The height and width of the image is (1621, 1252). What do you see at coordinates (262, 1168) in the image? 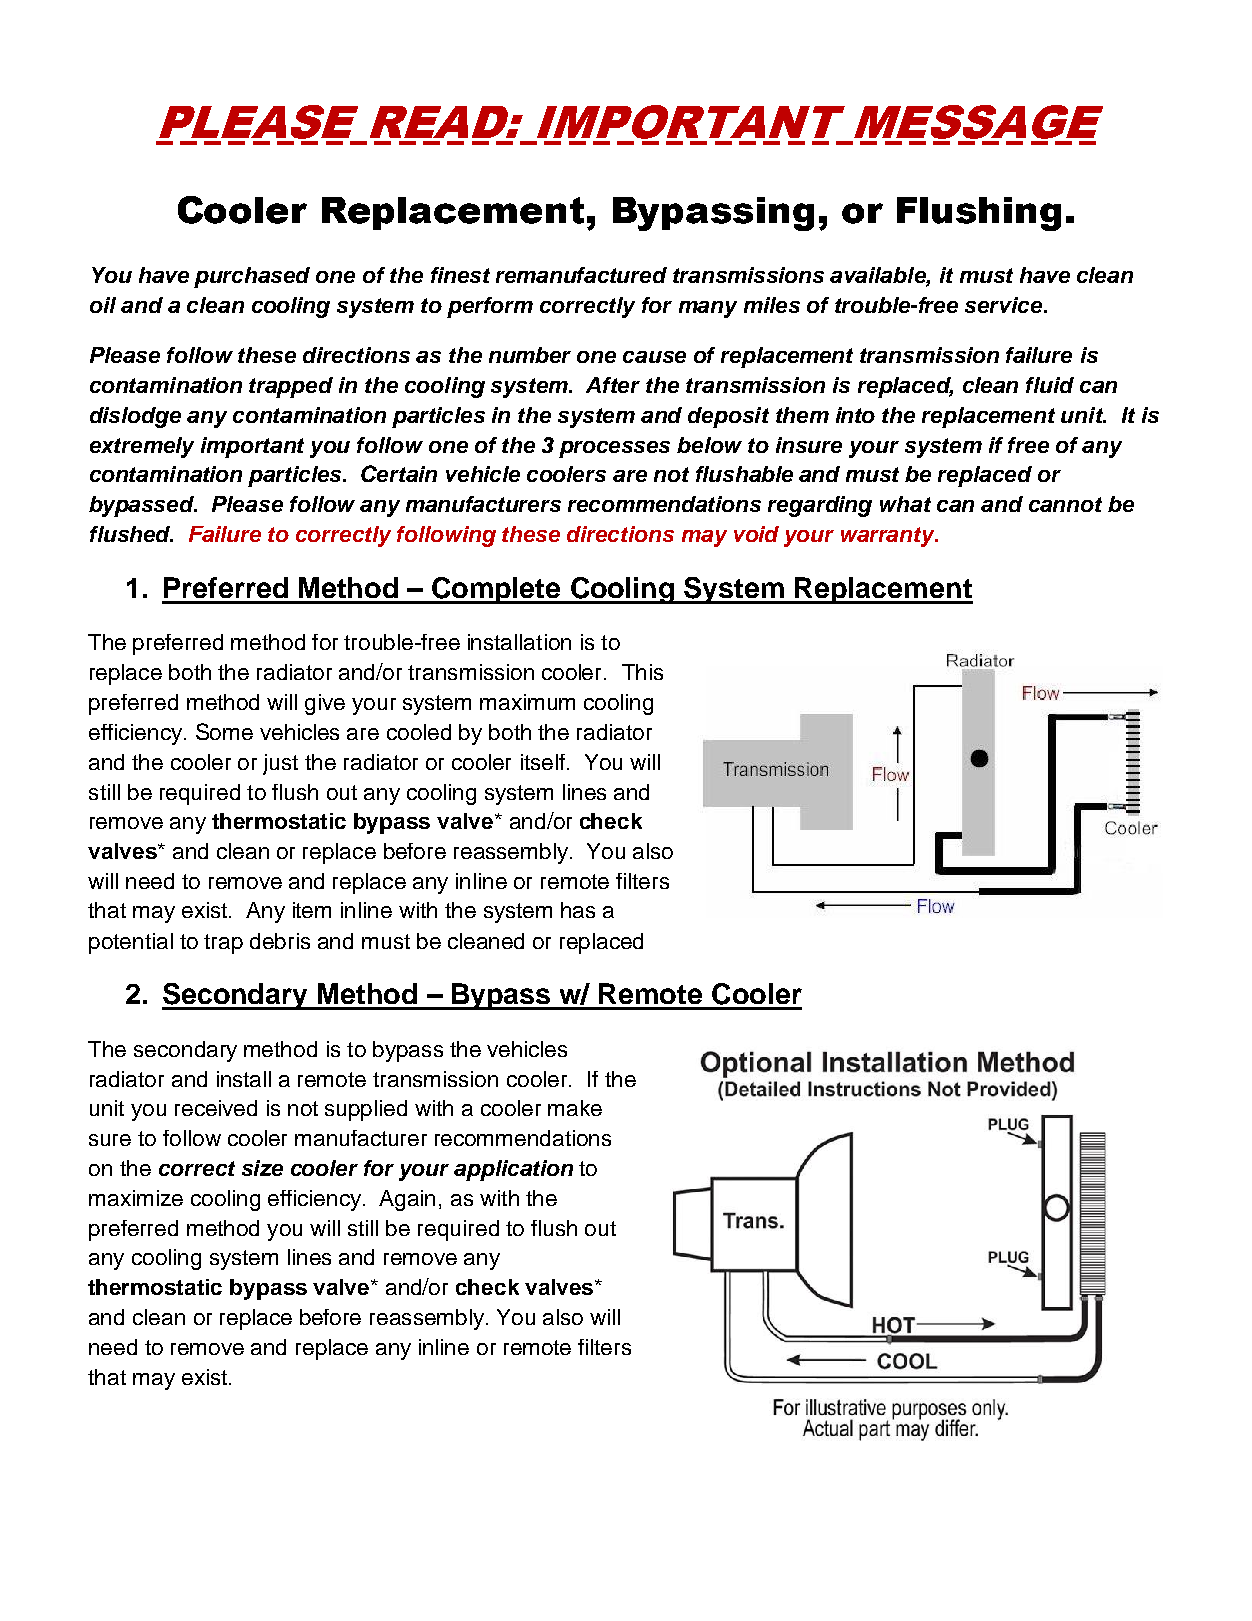
I see `size` at bounding box center [262, 1168].
